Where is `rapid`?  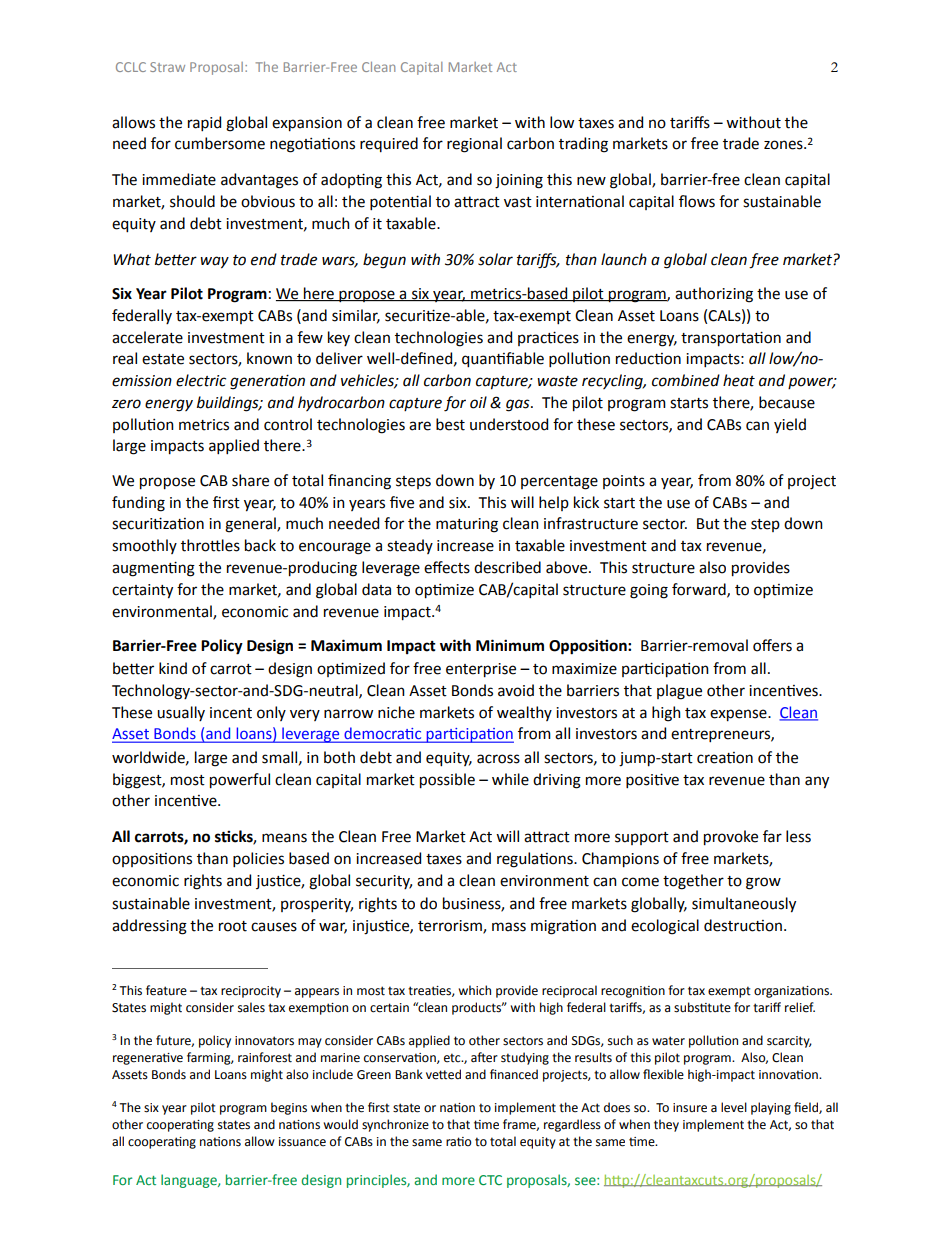 rapid is located at coordinates (204, 123).
